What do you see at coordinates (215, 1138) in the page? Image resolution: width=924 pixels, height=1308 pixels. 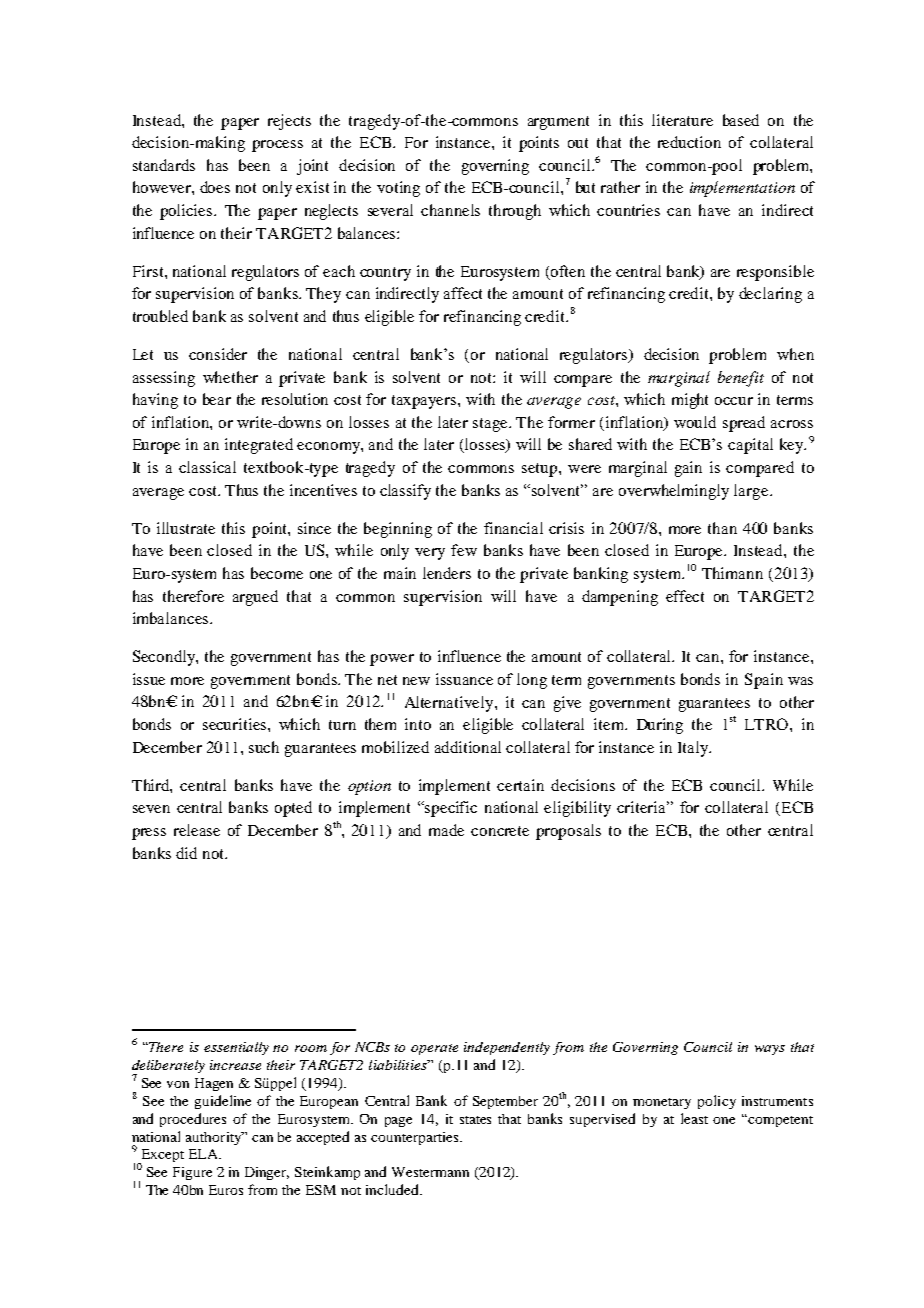 I see `authority` at bounding box center [215, 1138].
